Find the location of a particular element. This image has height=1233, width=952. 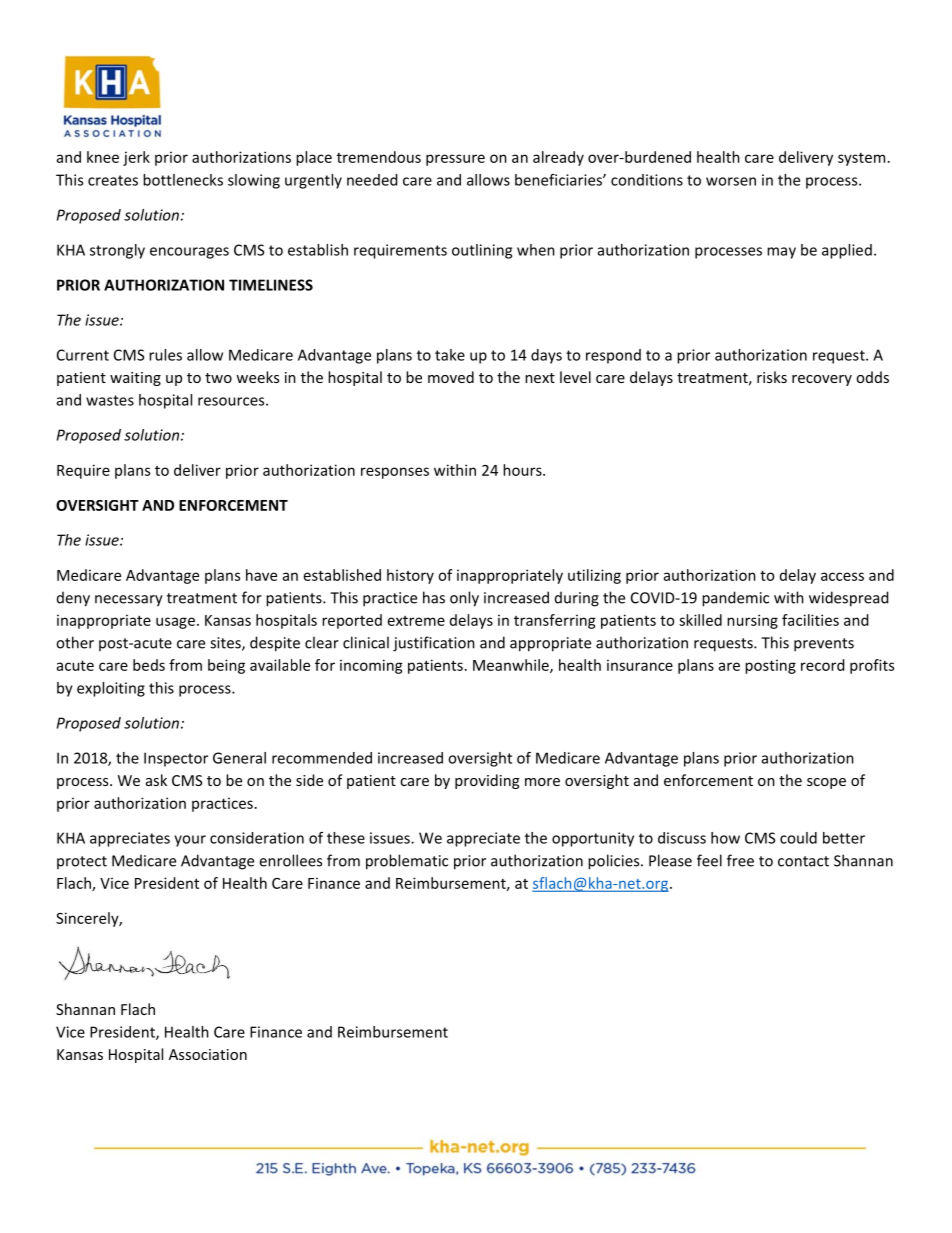

contact is located at coordinates (803, 861).
